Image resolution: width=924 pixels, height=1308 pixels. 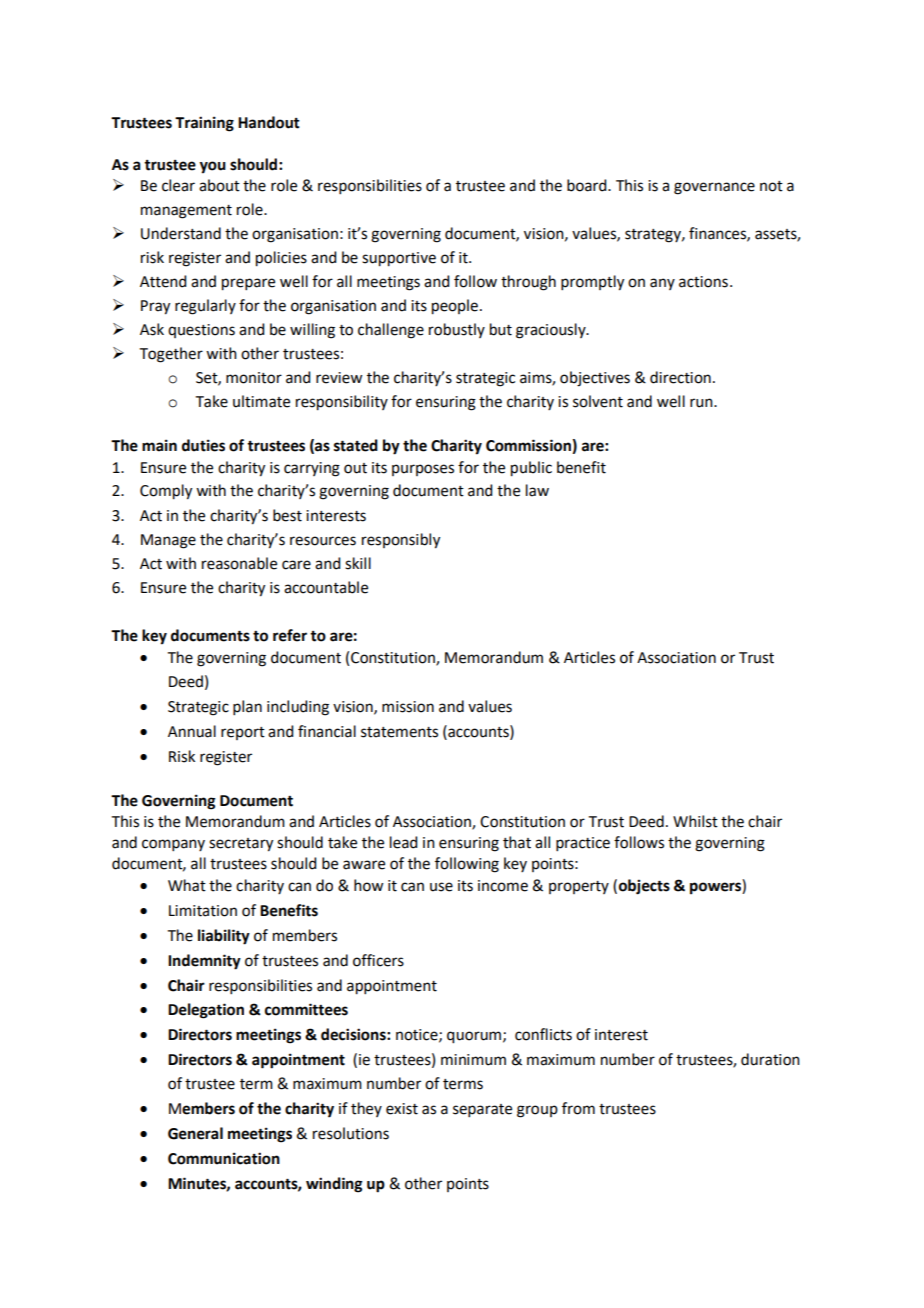 What do you see at coordinates (714, 188) in the screenshot?
I see `governance` at bounding box center [714, 188].
